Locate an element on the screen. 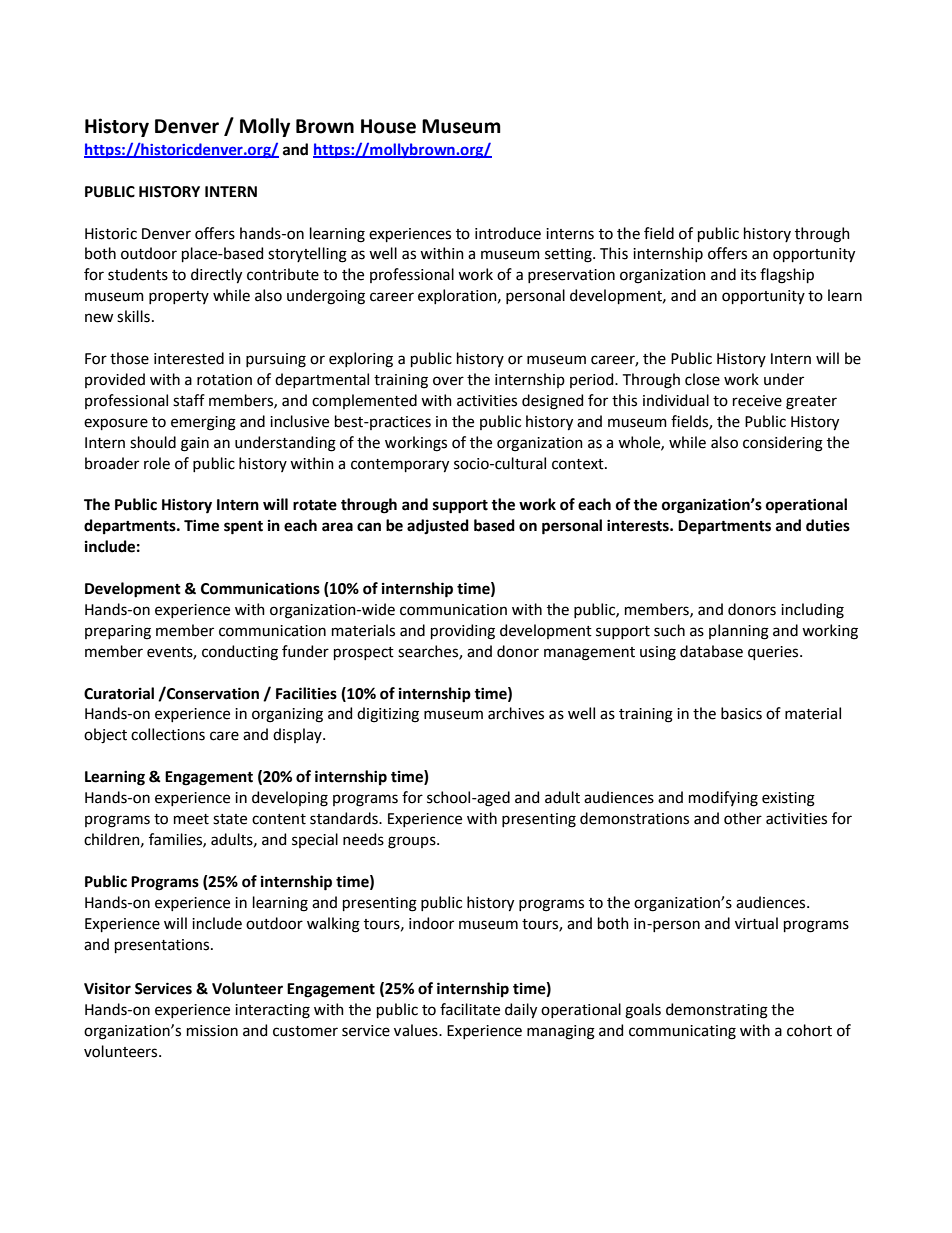  its is located at coordinates (748, 275).
